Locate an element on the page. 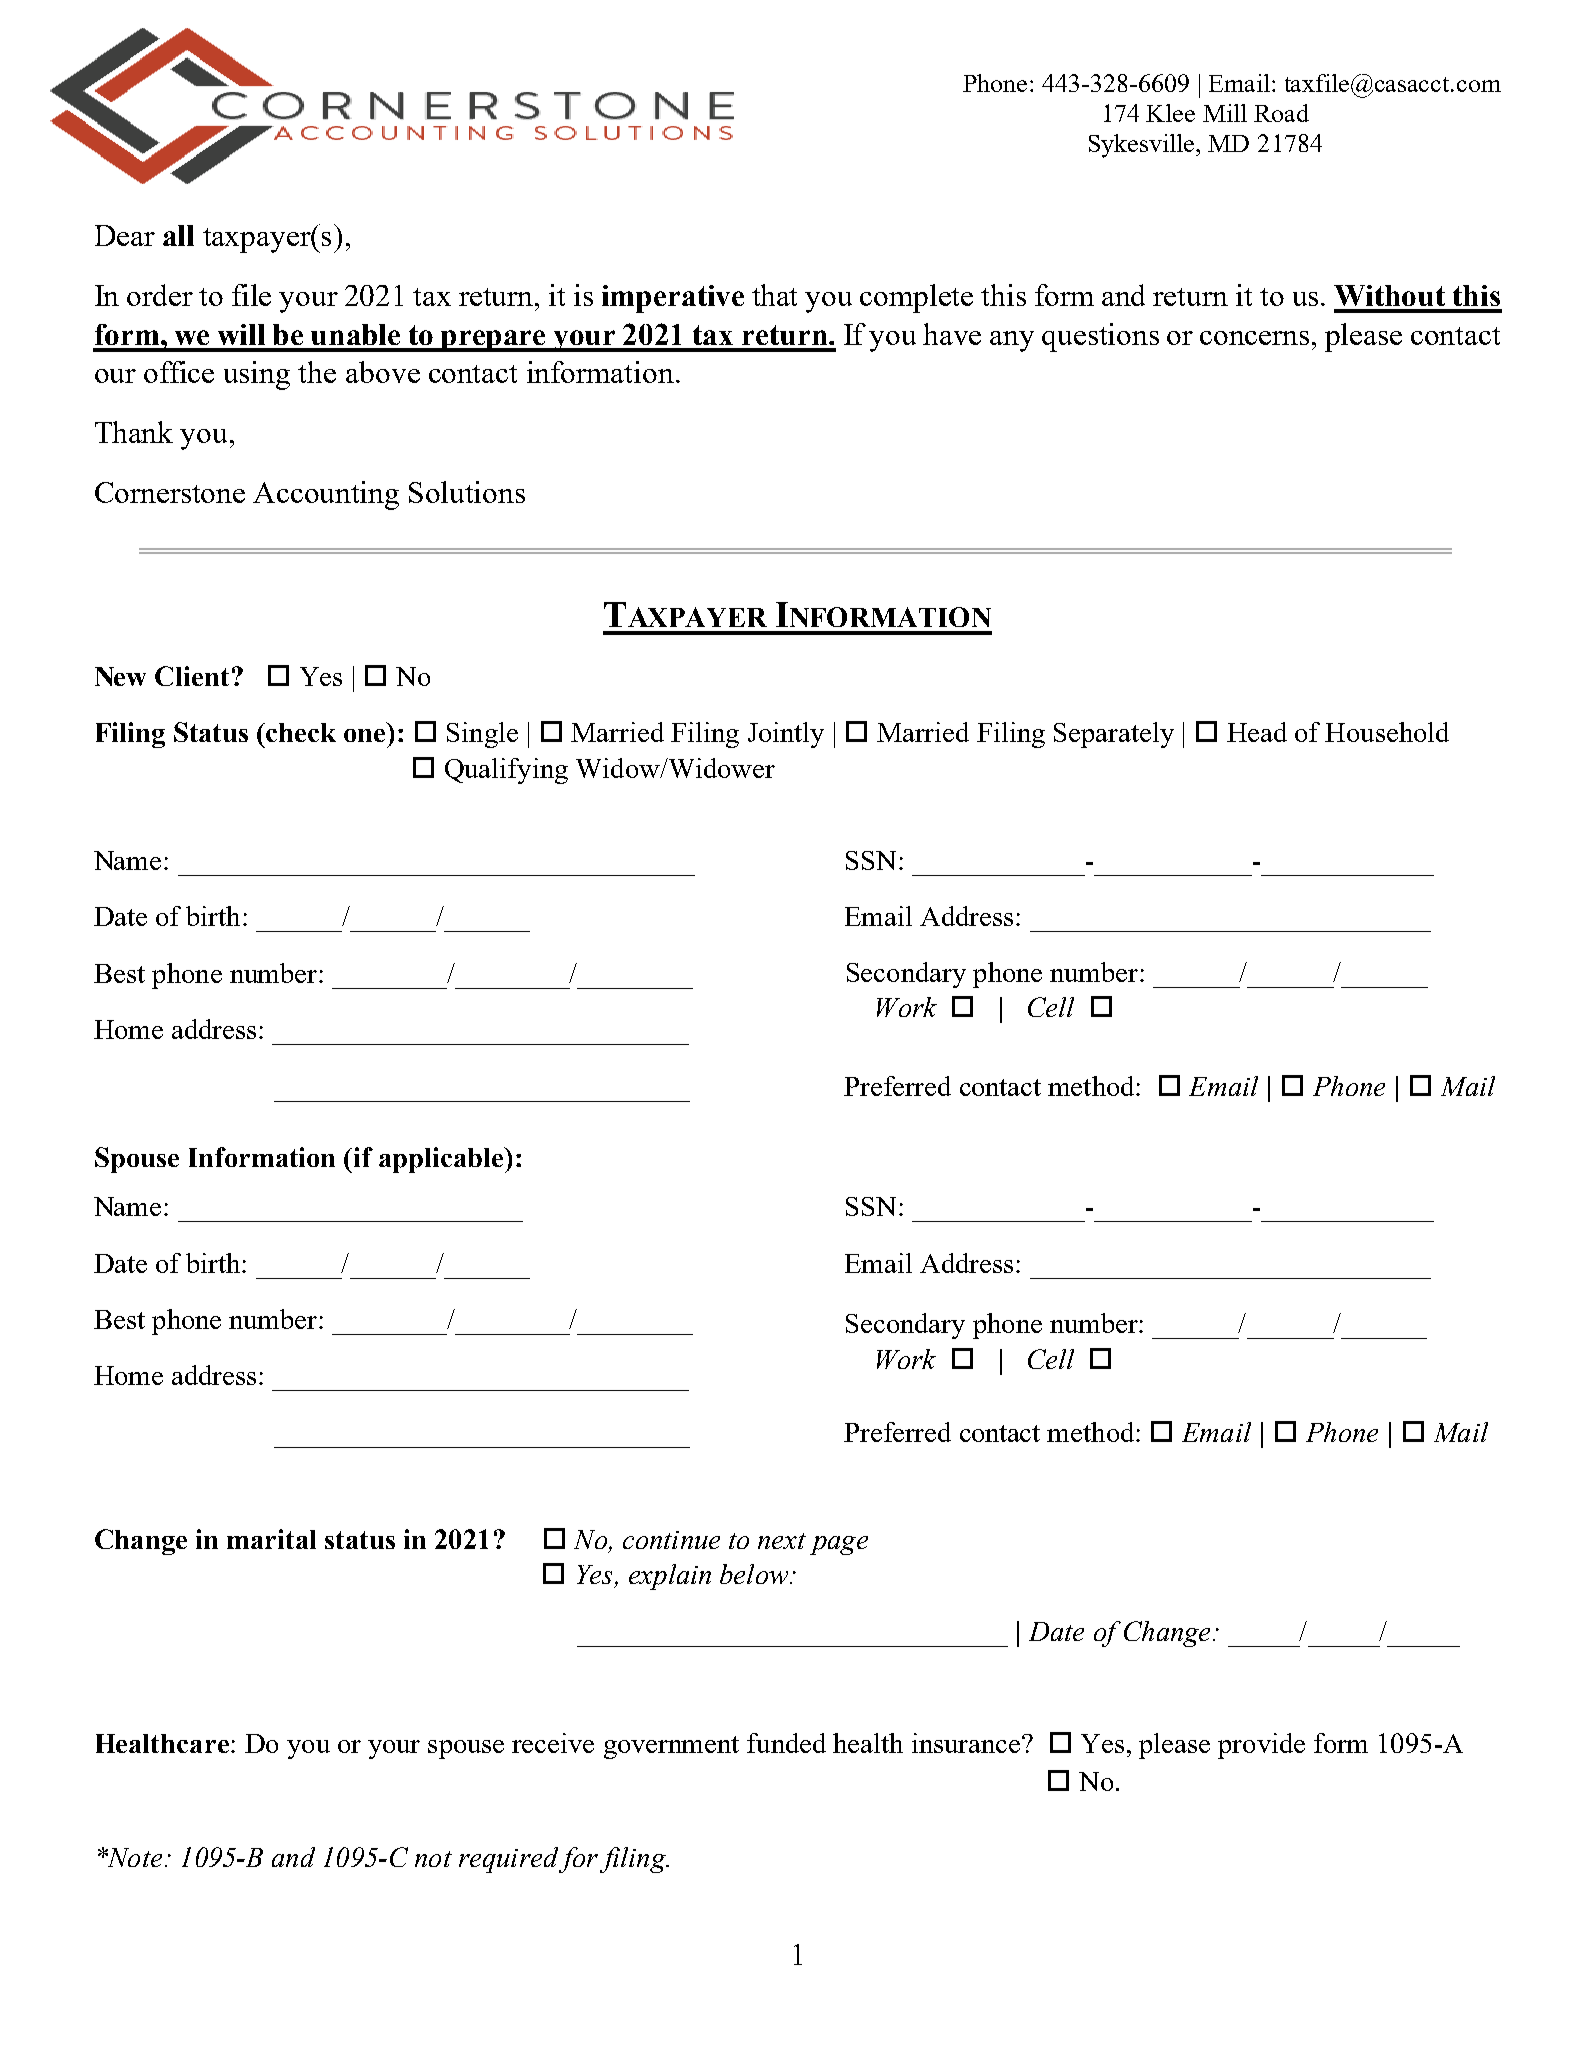 The image size is (1595, 2064). Head is located at coordinates (1257, 732).
